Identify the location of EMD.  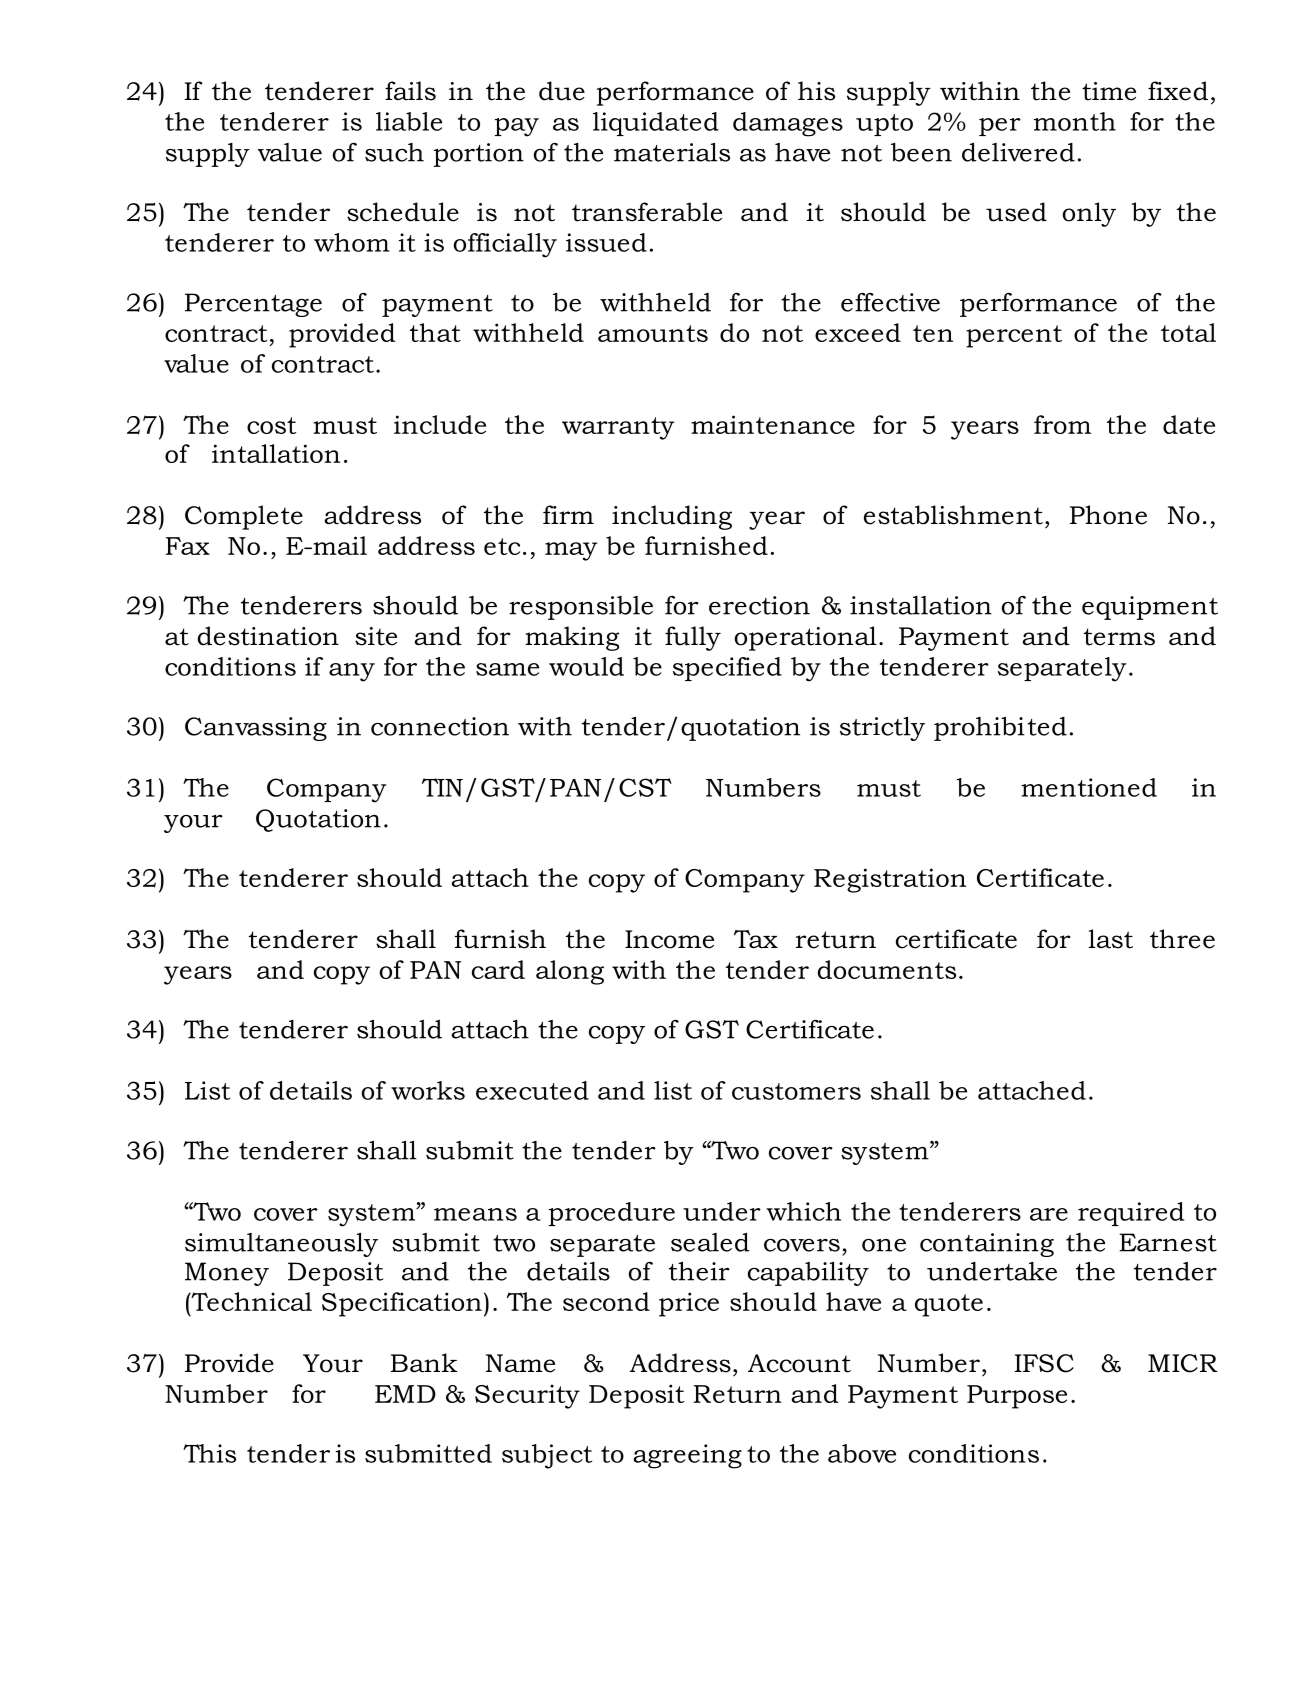
(405, 1394).
